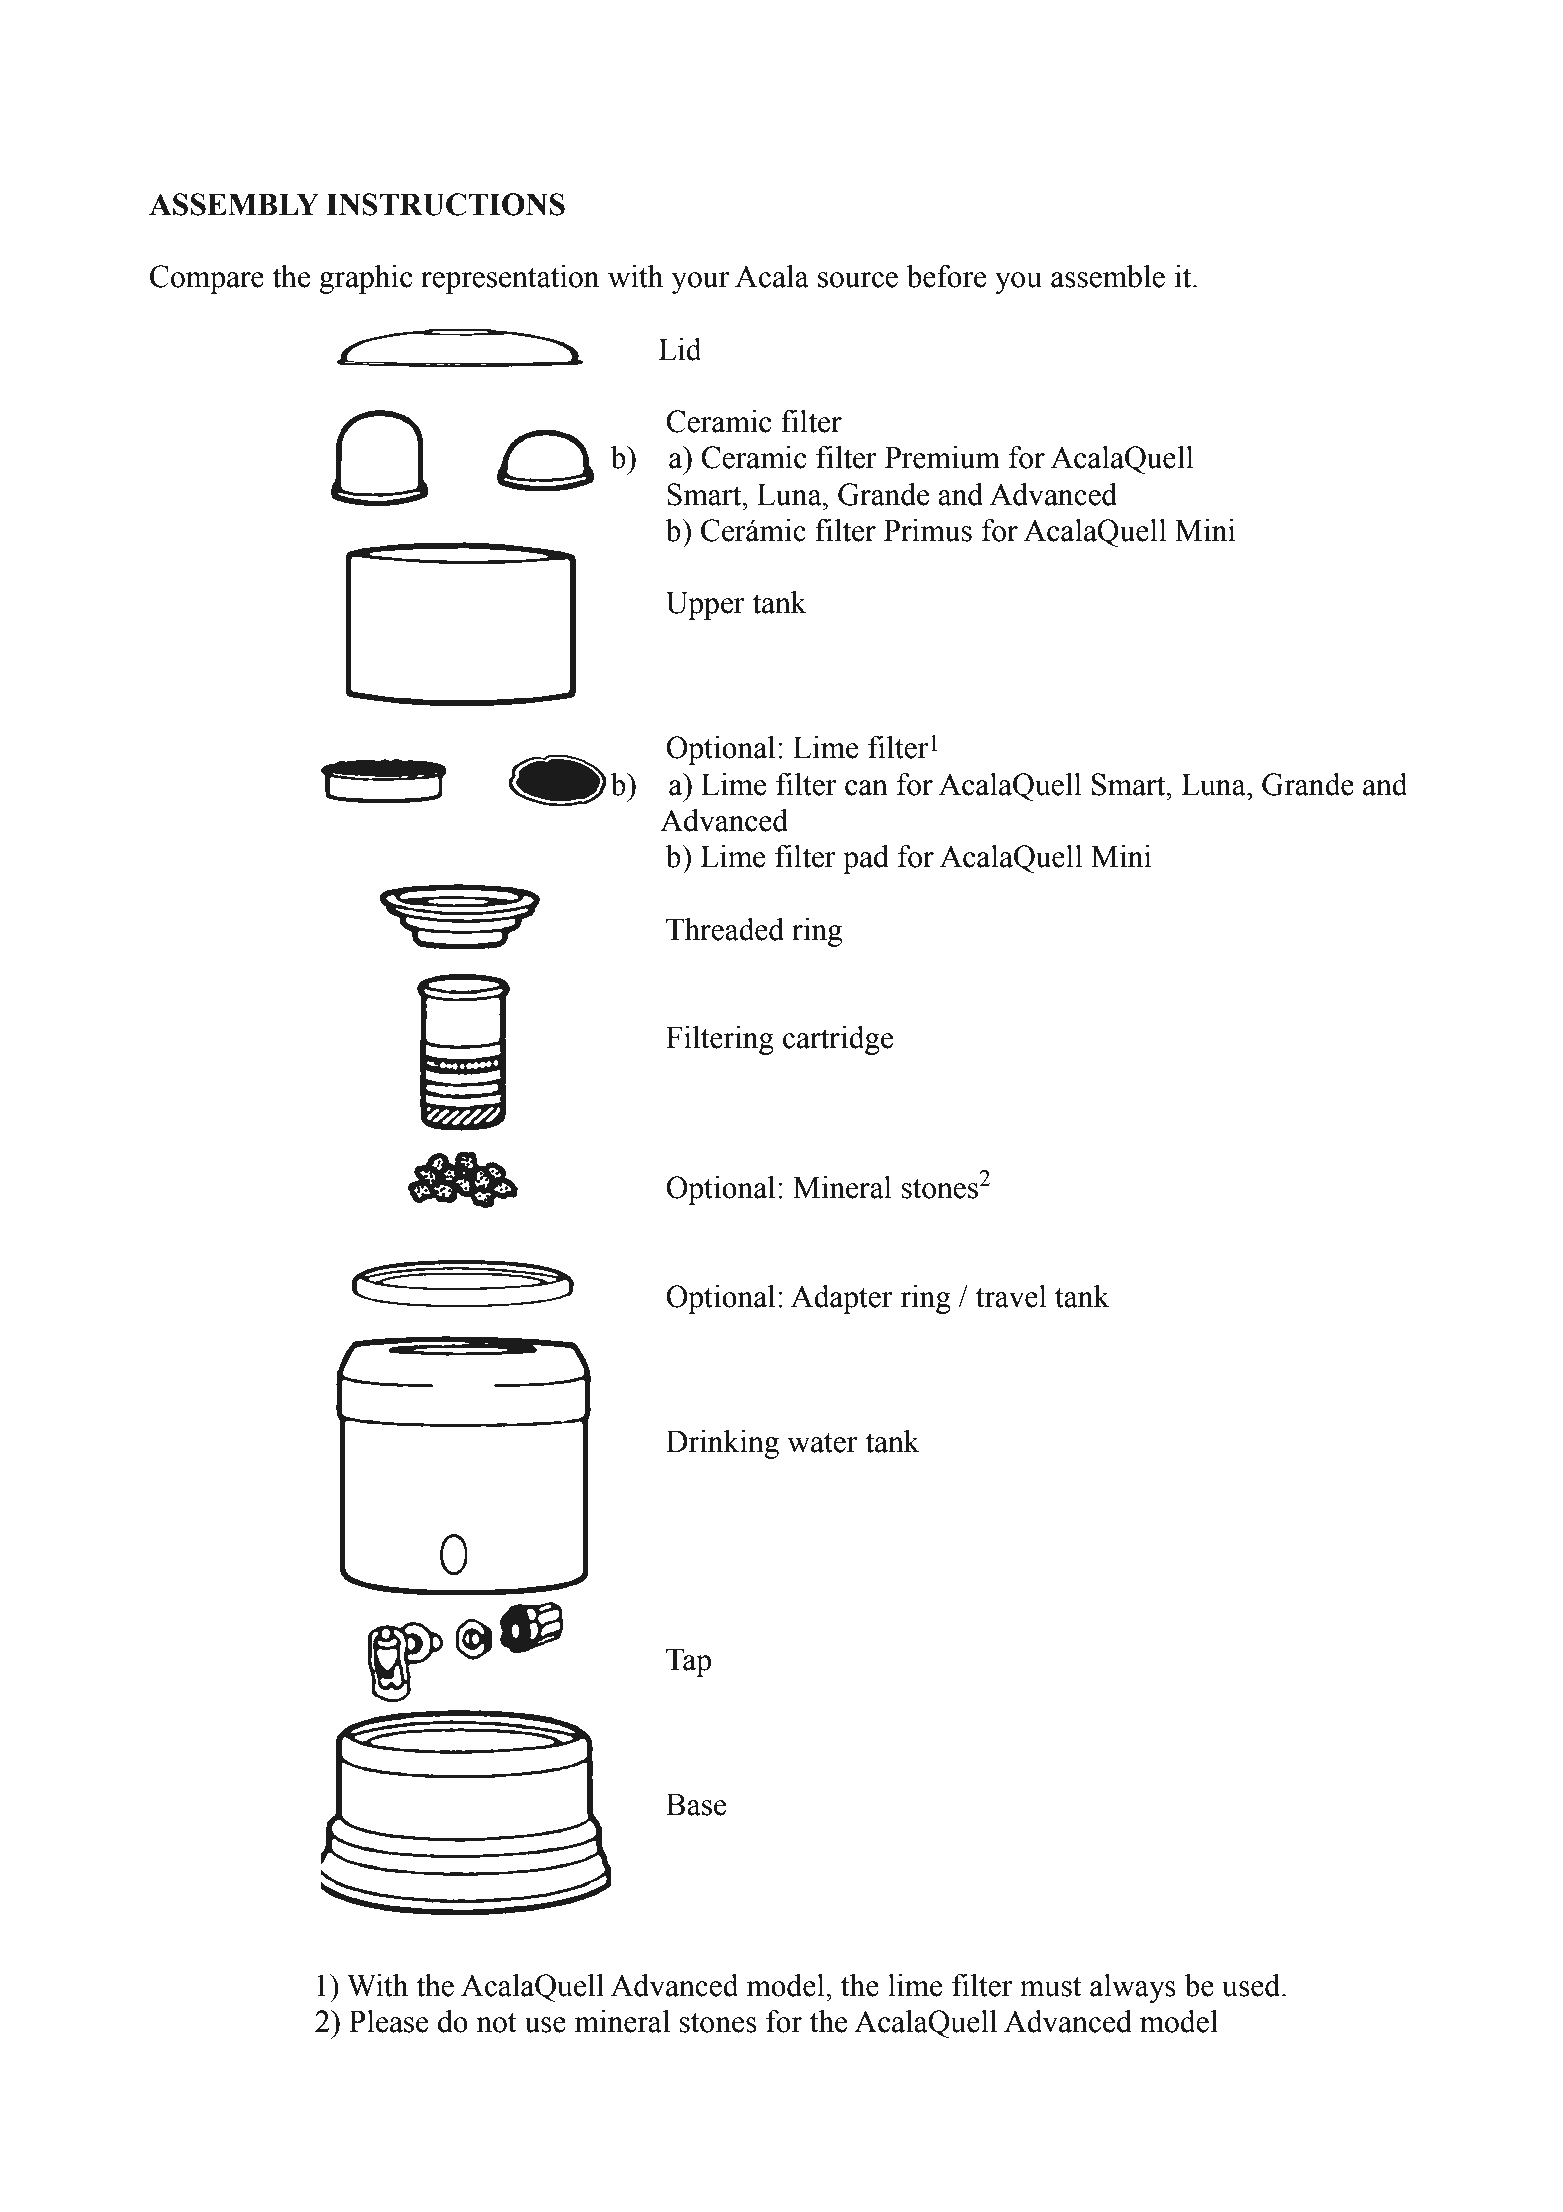 This screenshot has width=1563, height=2212. Describe the element at coordinates (725, 929) in the screenshot. I see `Threaded` at that location.
